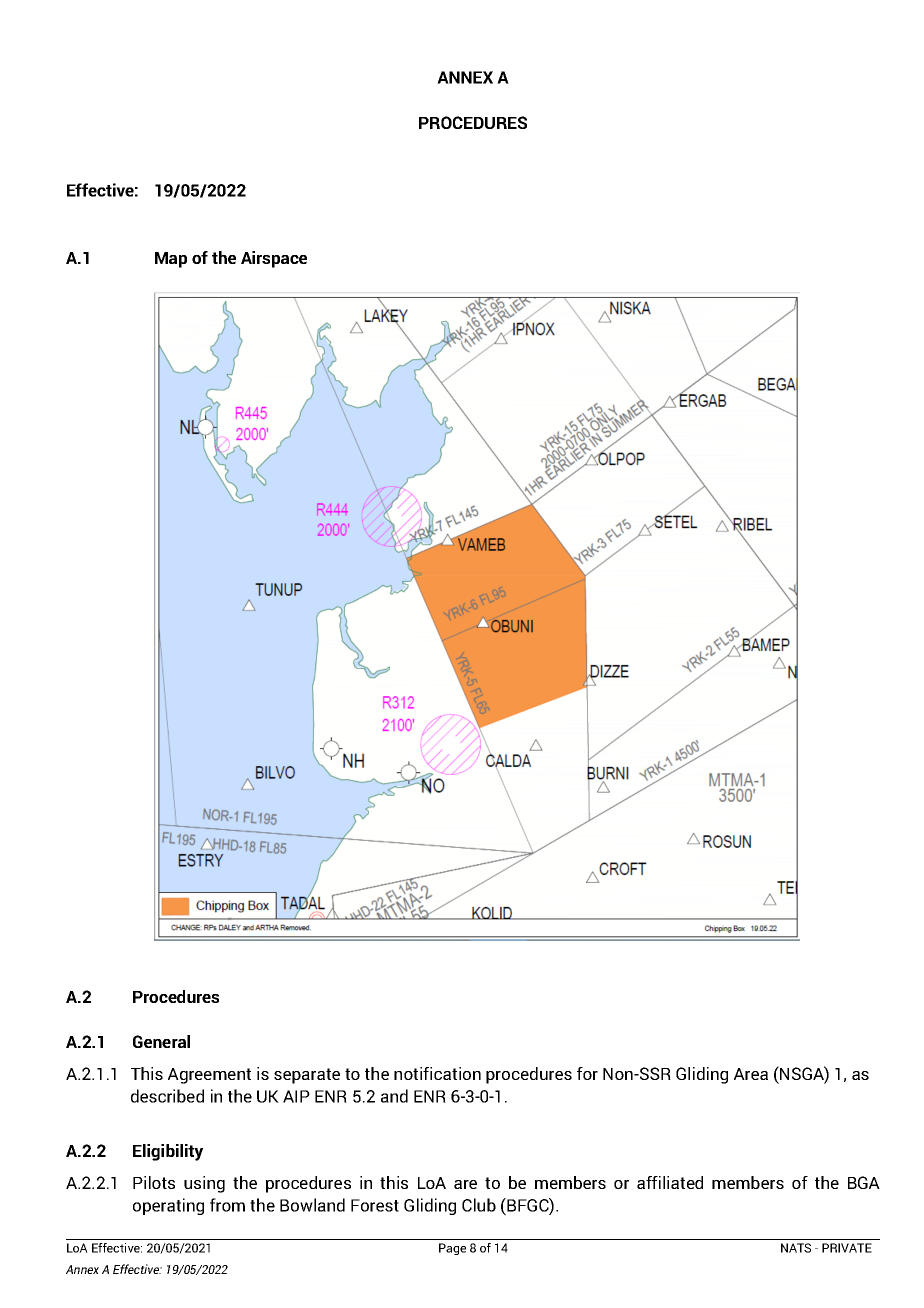  I want to click on from, so click(227, 1205).
